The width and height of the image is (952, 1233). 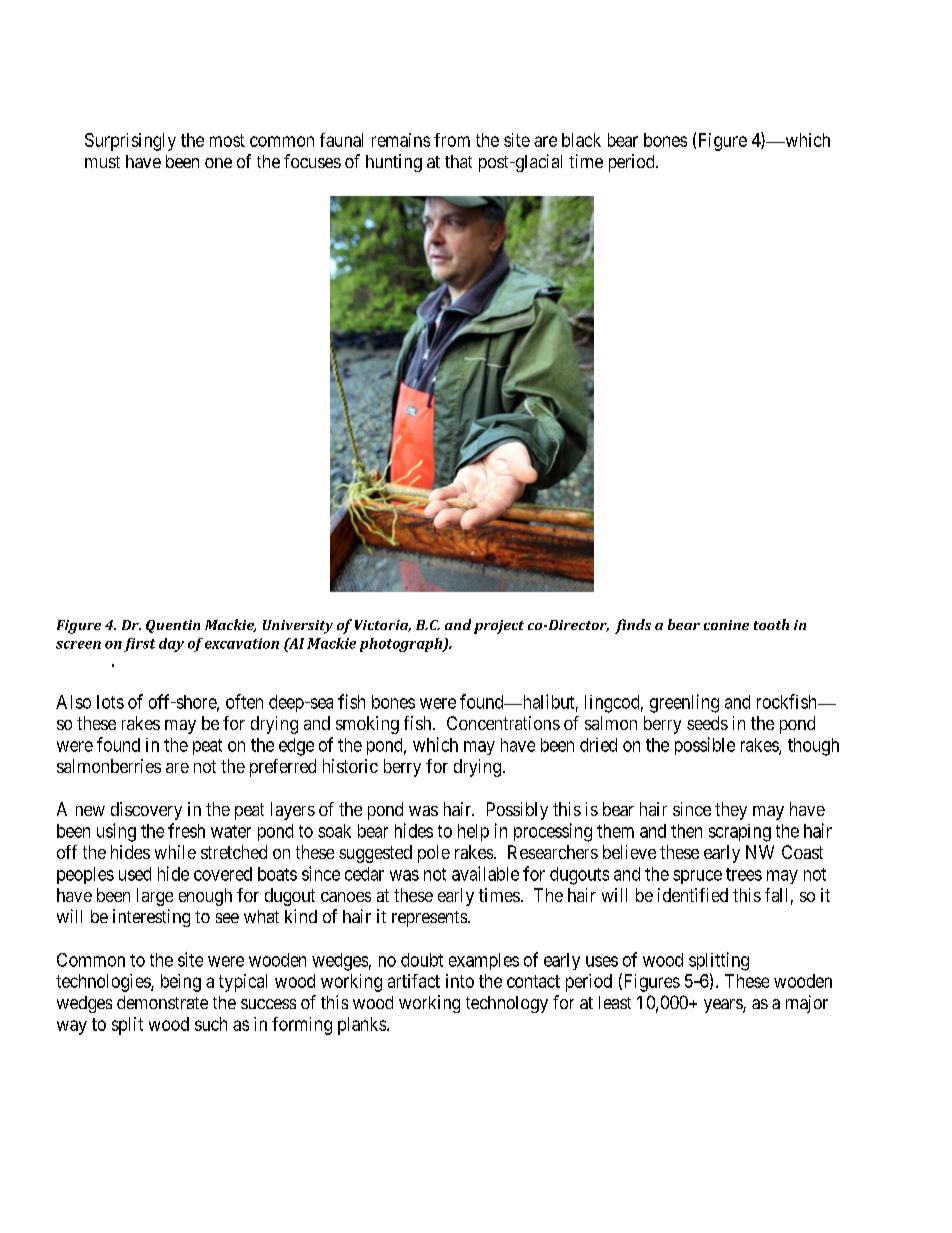 What do you see at coordinates (383, 626) in the image?
I see `Victoria` at bounding box center [383, 626].
